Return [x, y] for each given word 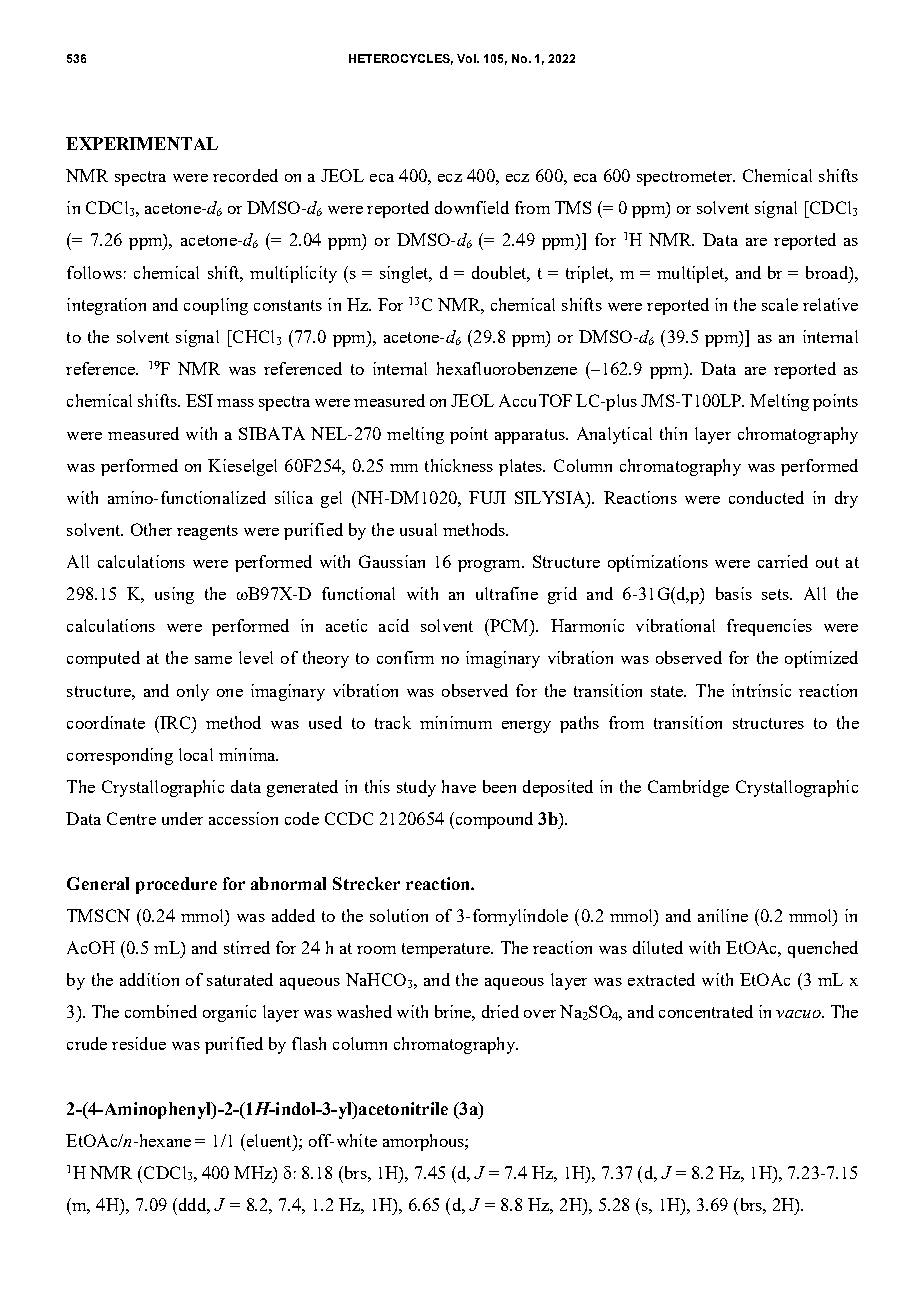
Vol [467, 58]
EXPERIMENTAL [142, 143]
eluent [269, 1140]
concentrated [706, 1011]
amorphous [424, 1142]
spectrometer [686, 178]
